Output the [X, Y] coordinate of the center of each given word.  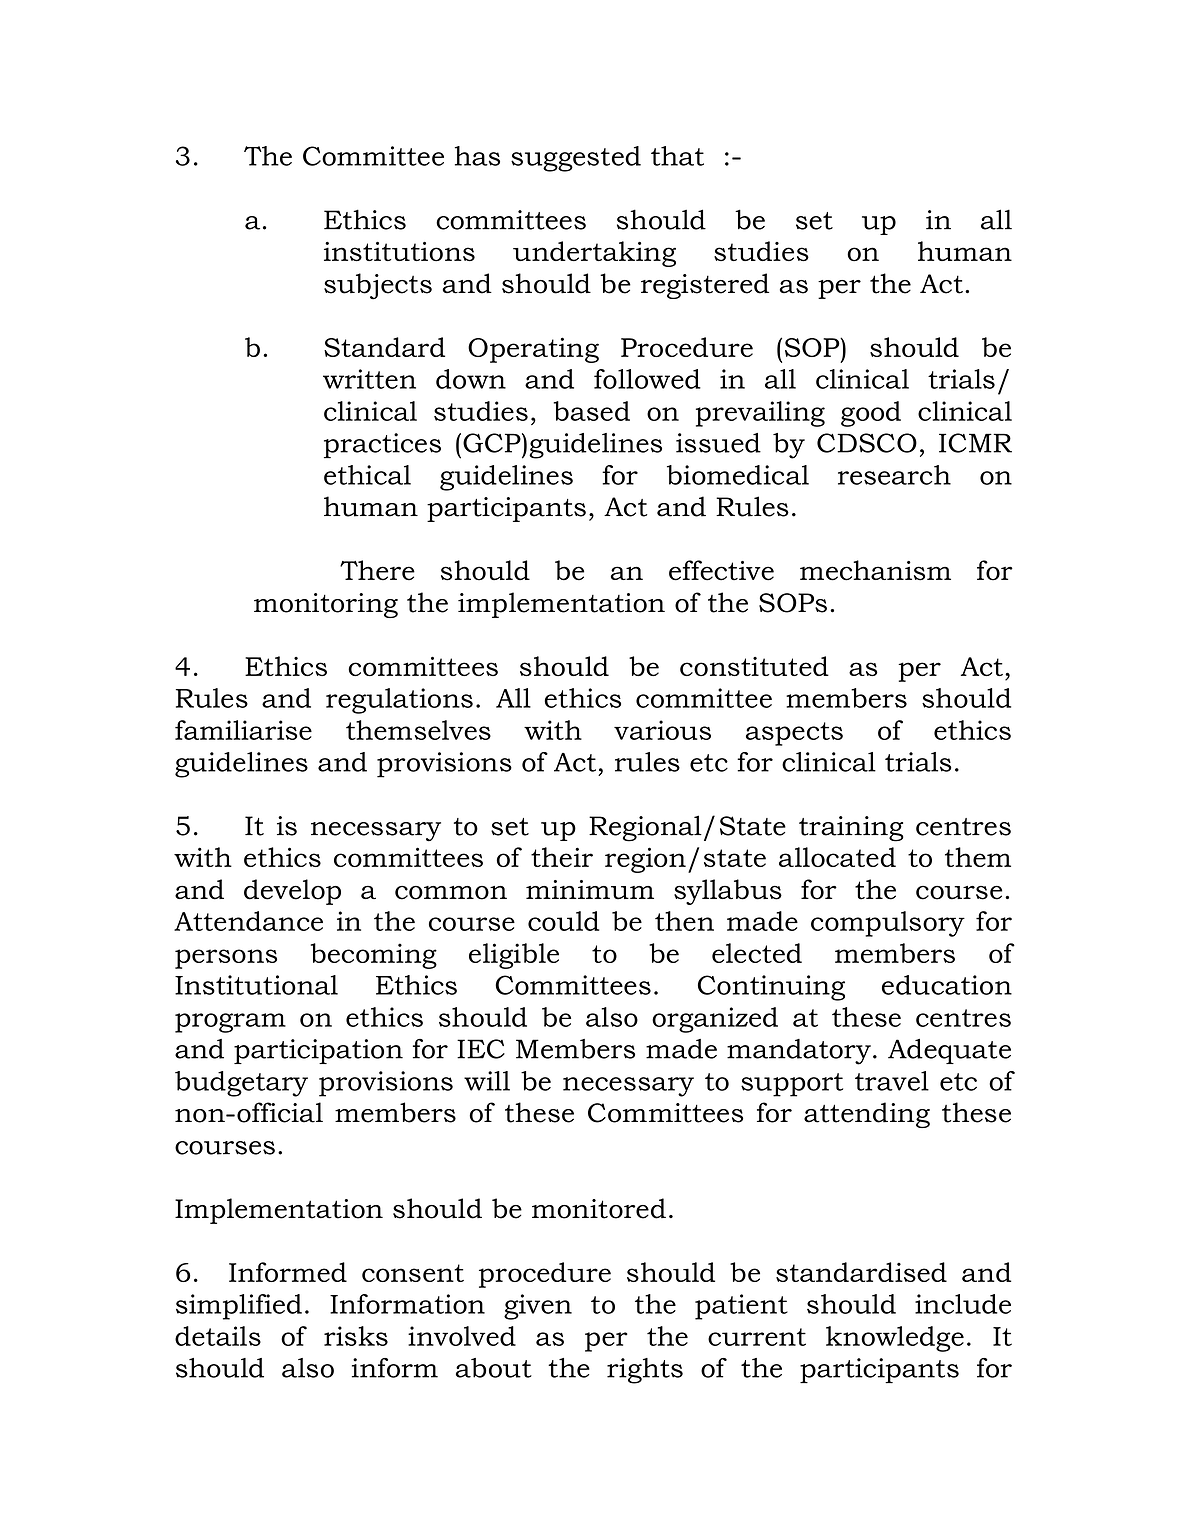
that [677, 156]
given [538, 1307]
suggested [576, 159]
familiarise [243, 730]
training [851, 829]
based [592, 411]
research [894, 475]
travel [892, 1081]
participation [318, 1051]
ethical [367, 475]
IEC [481, 1049]
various [662, 730]
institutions [399, 251]
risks [356, 1336]
